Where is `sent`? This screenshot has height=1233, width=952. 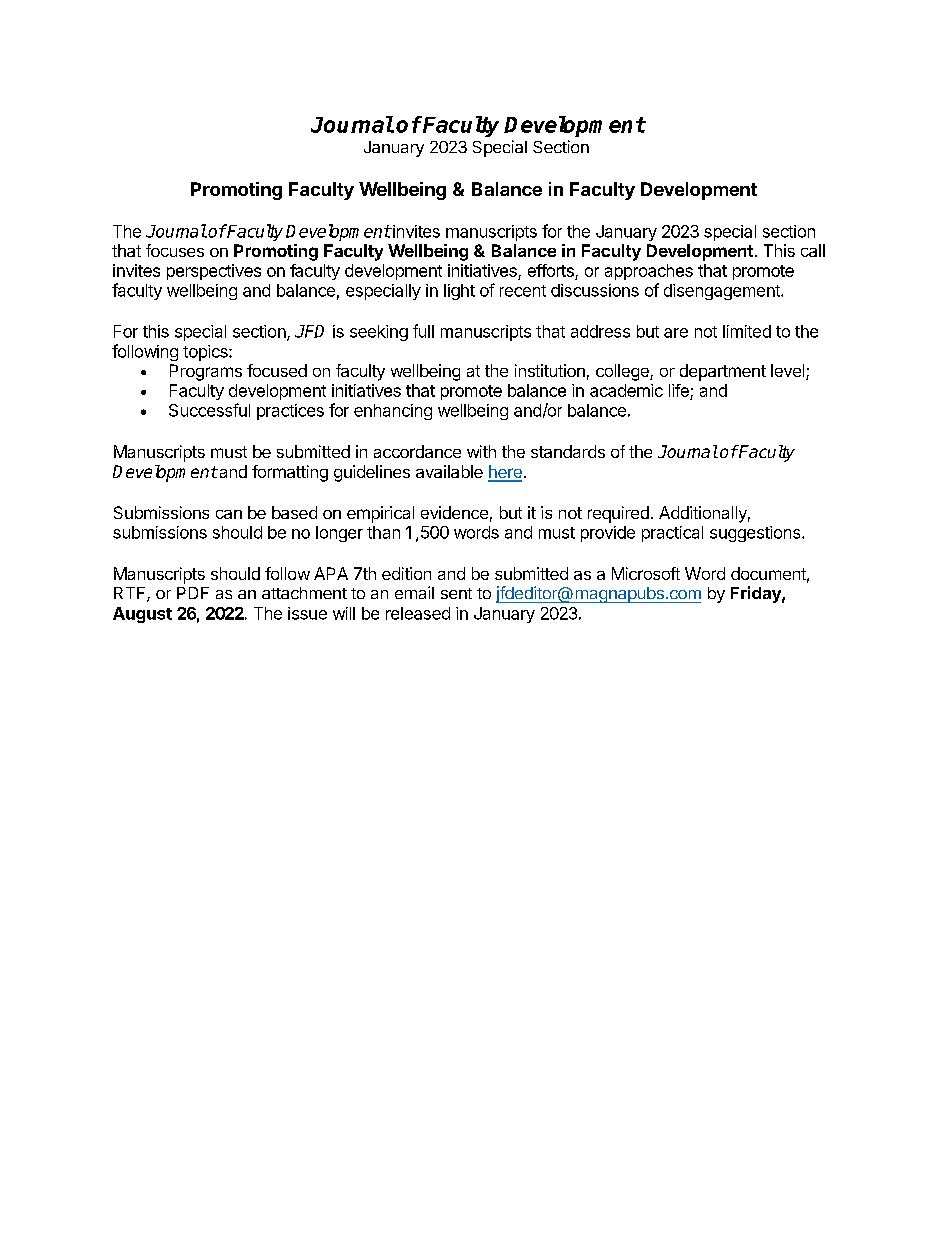 sent is located at coordinates (456, 593).
